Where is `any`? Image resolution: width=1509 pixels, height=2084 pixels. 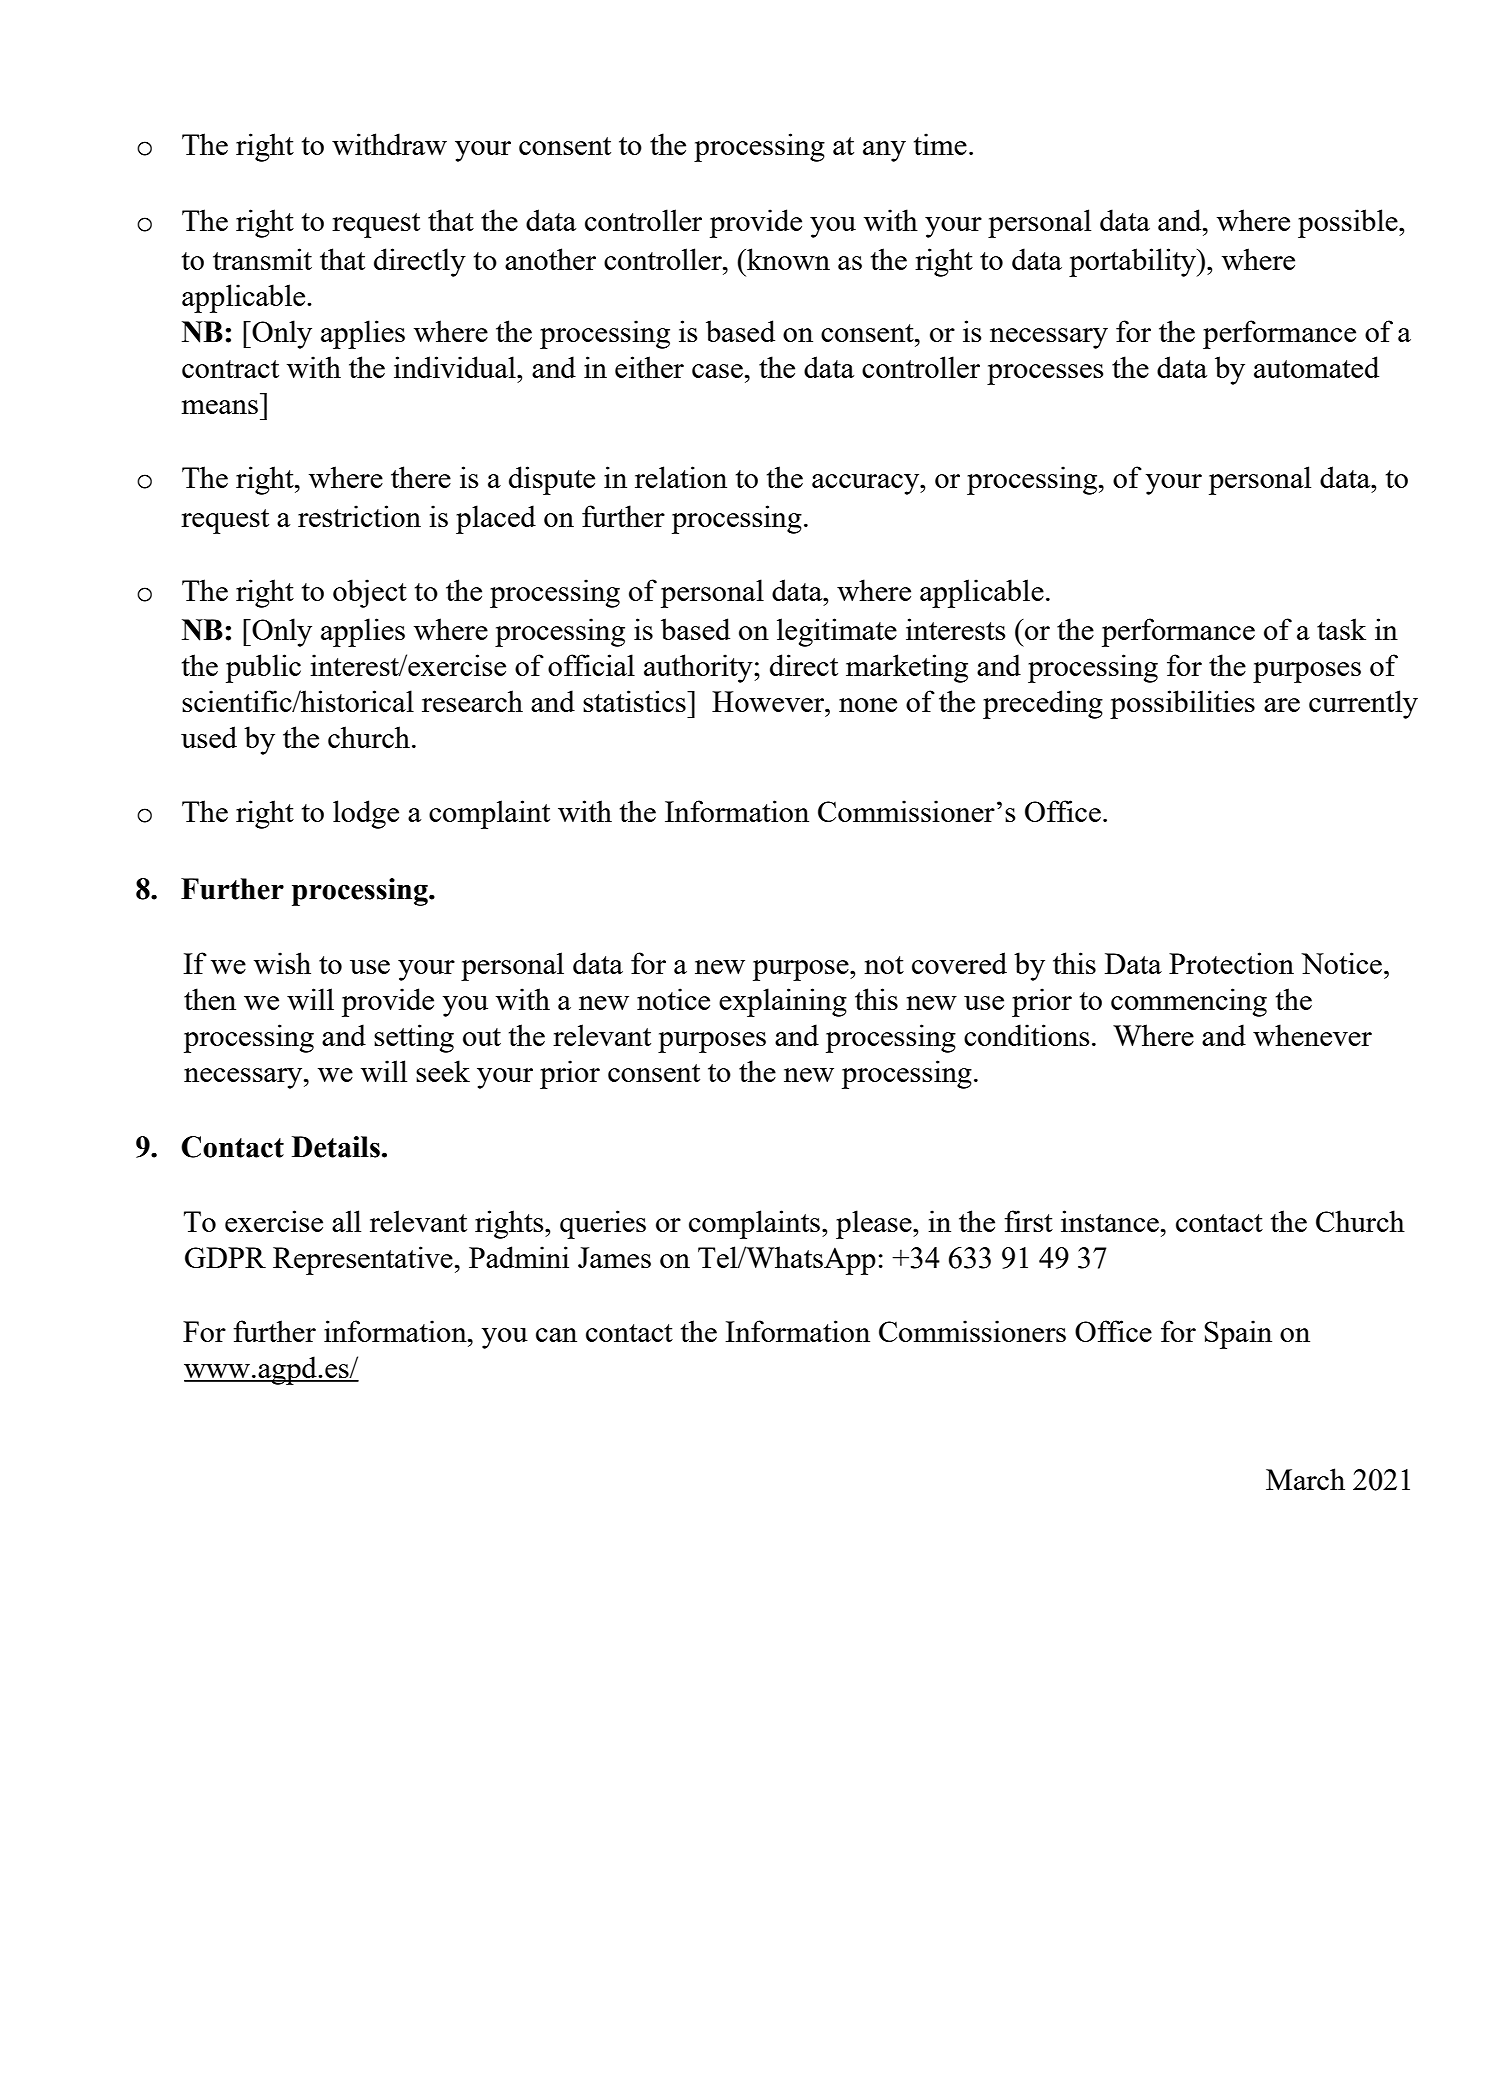 any is located at coordinates (884, 151).
